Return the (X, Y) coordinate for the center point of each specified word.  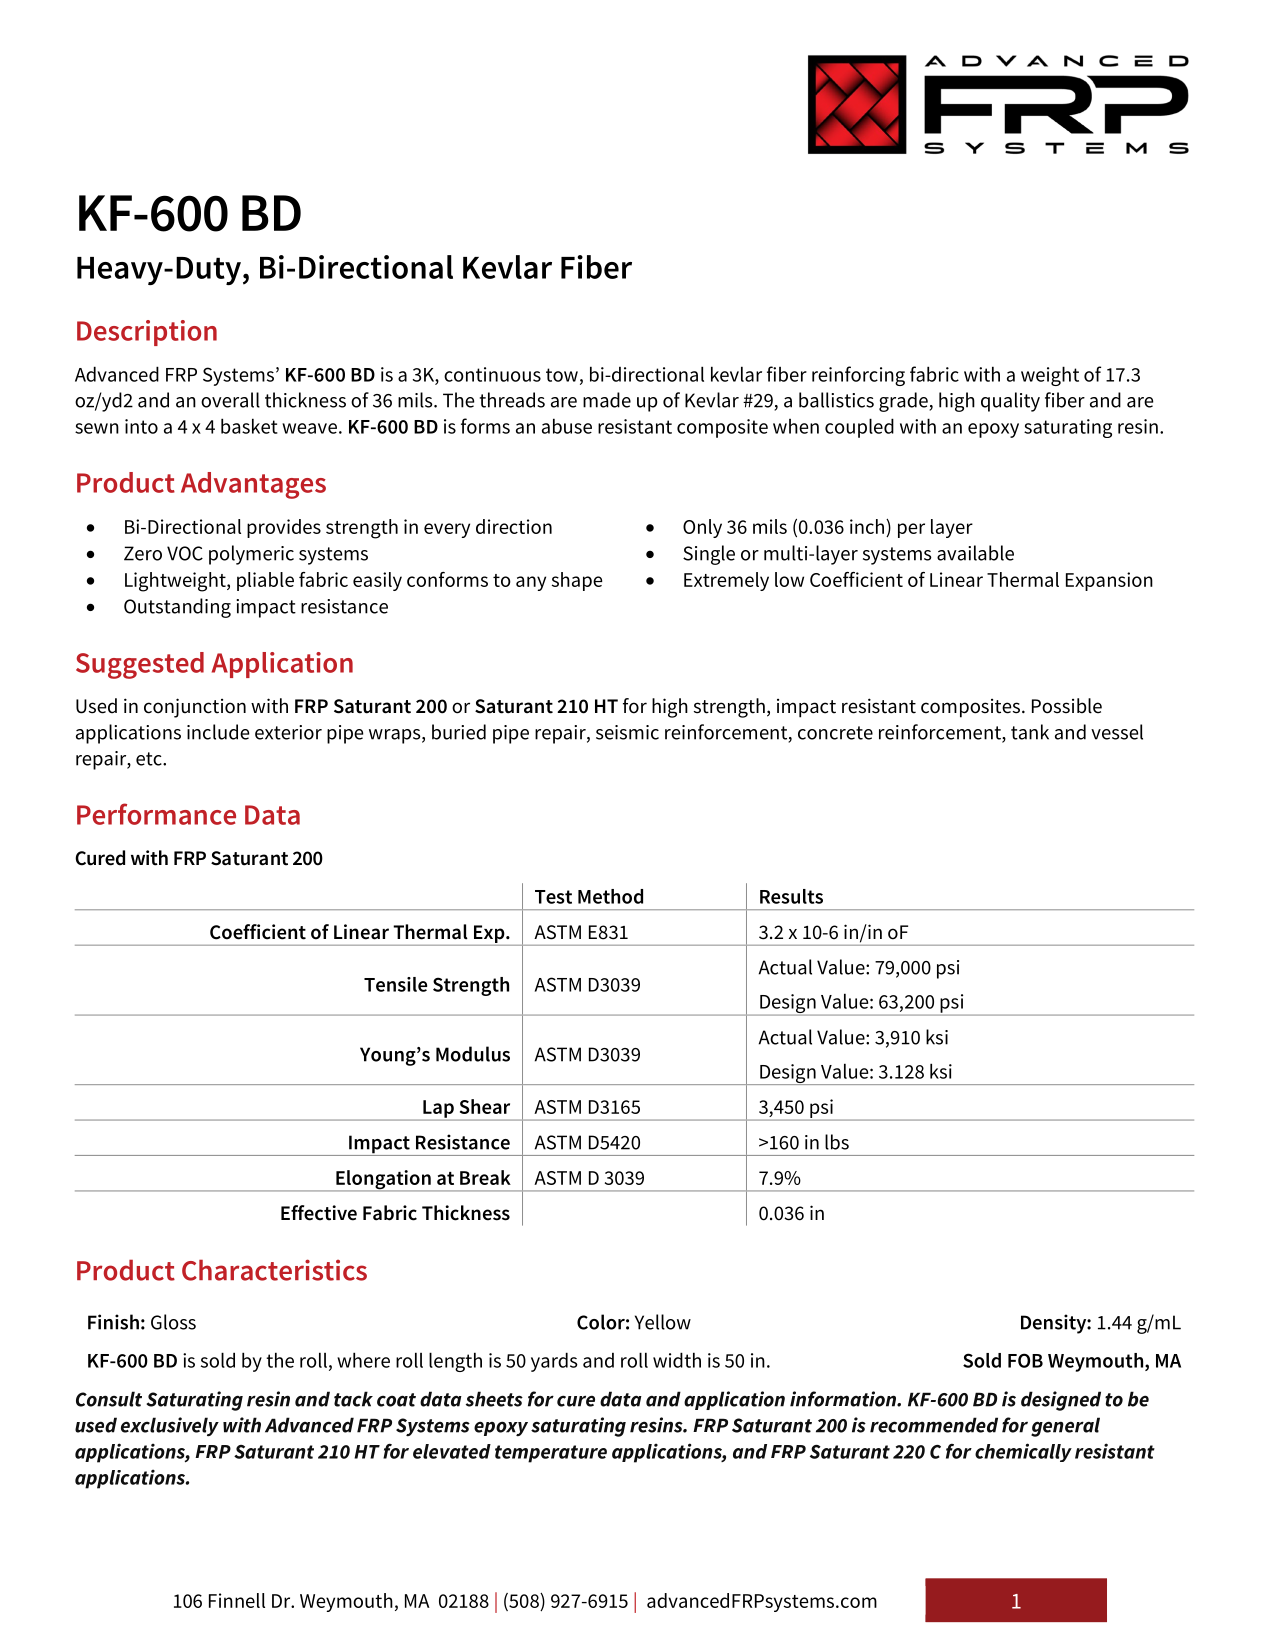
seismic (627, 732)
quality (1010, 402)
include (218, 732)
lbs (837, 1142)
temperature (551, 1454)
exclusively (170, 1426)
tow (562, 375)
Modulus (473, 1054)
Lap (438, 1110)
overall (230, 400)
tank (1030, 732)
